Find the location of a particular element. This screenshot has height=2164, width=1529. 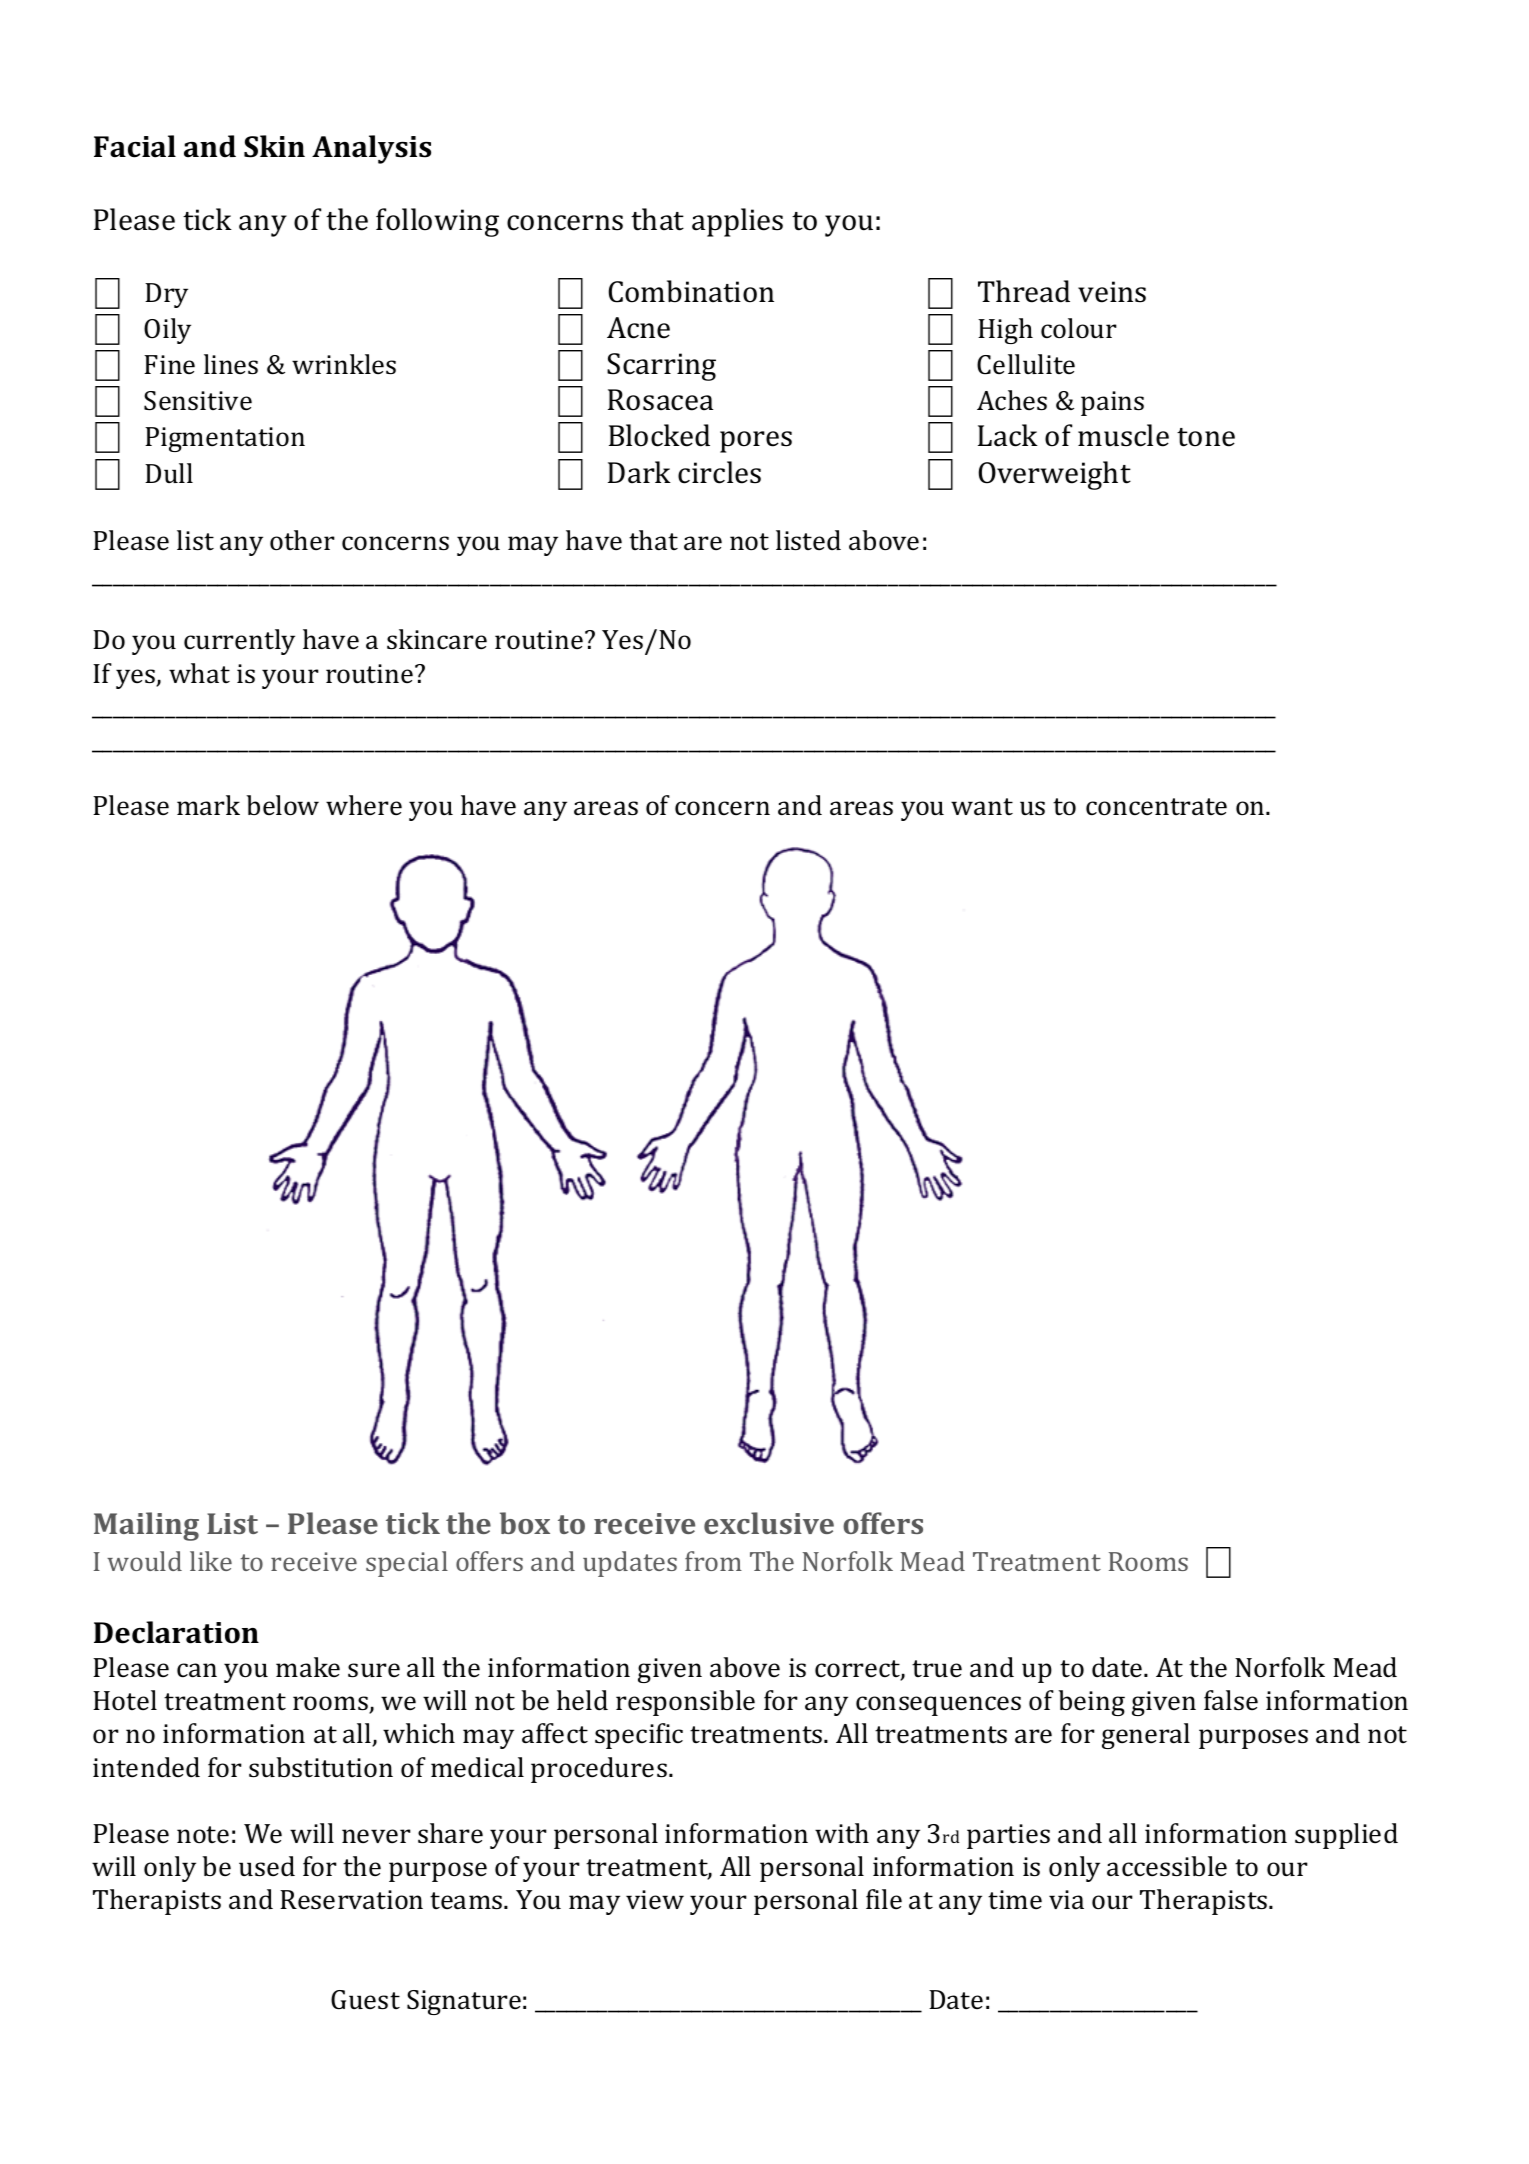

like is located at coordinates (211, 1561).
